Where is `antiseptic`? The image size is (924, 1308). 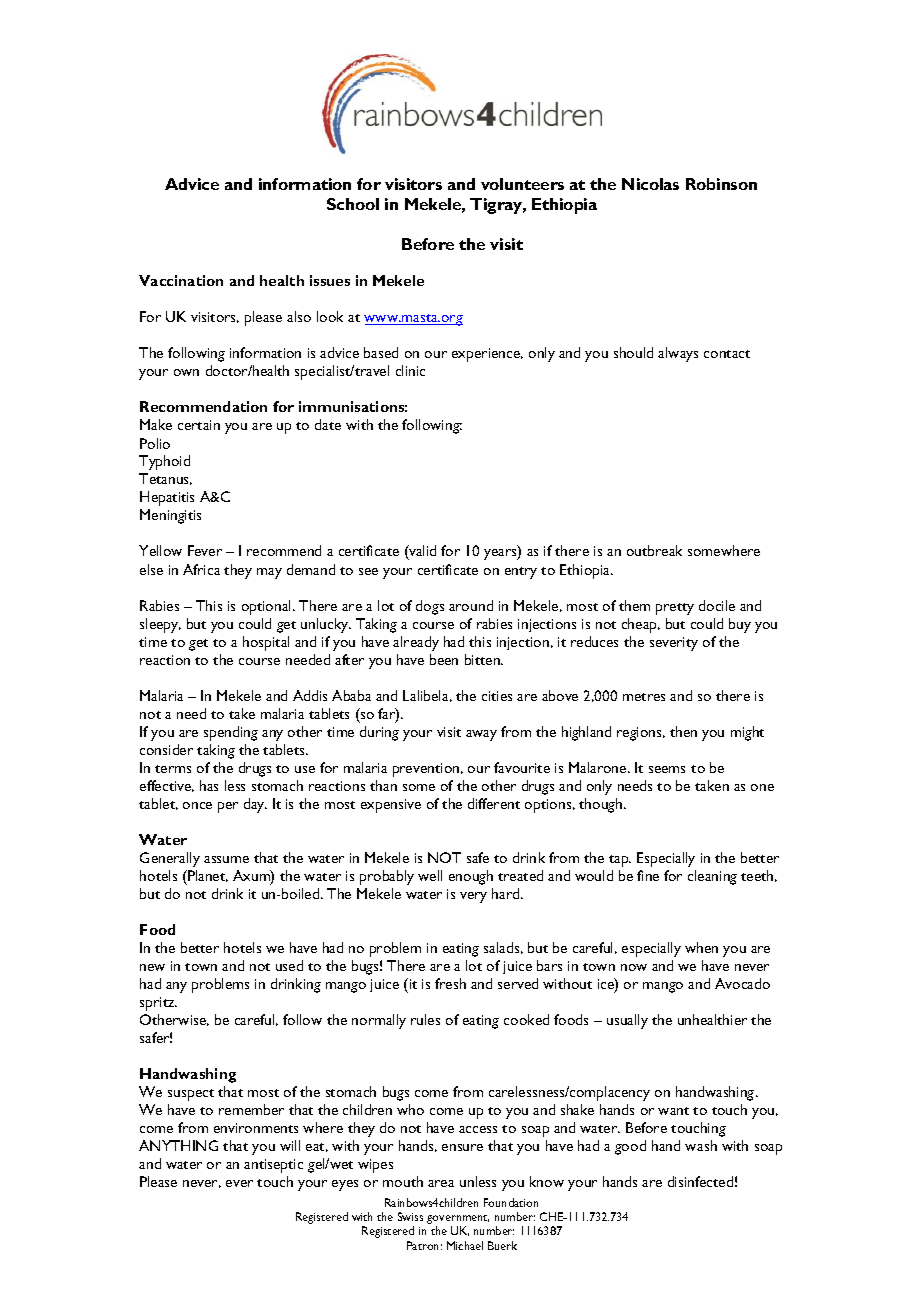 antiseptic is located at coordinates (273, 1166).
